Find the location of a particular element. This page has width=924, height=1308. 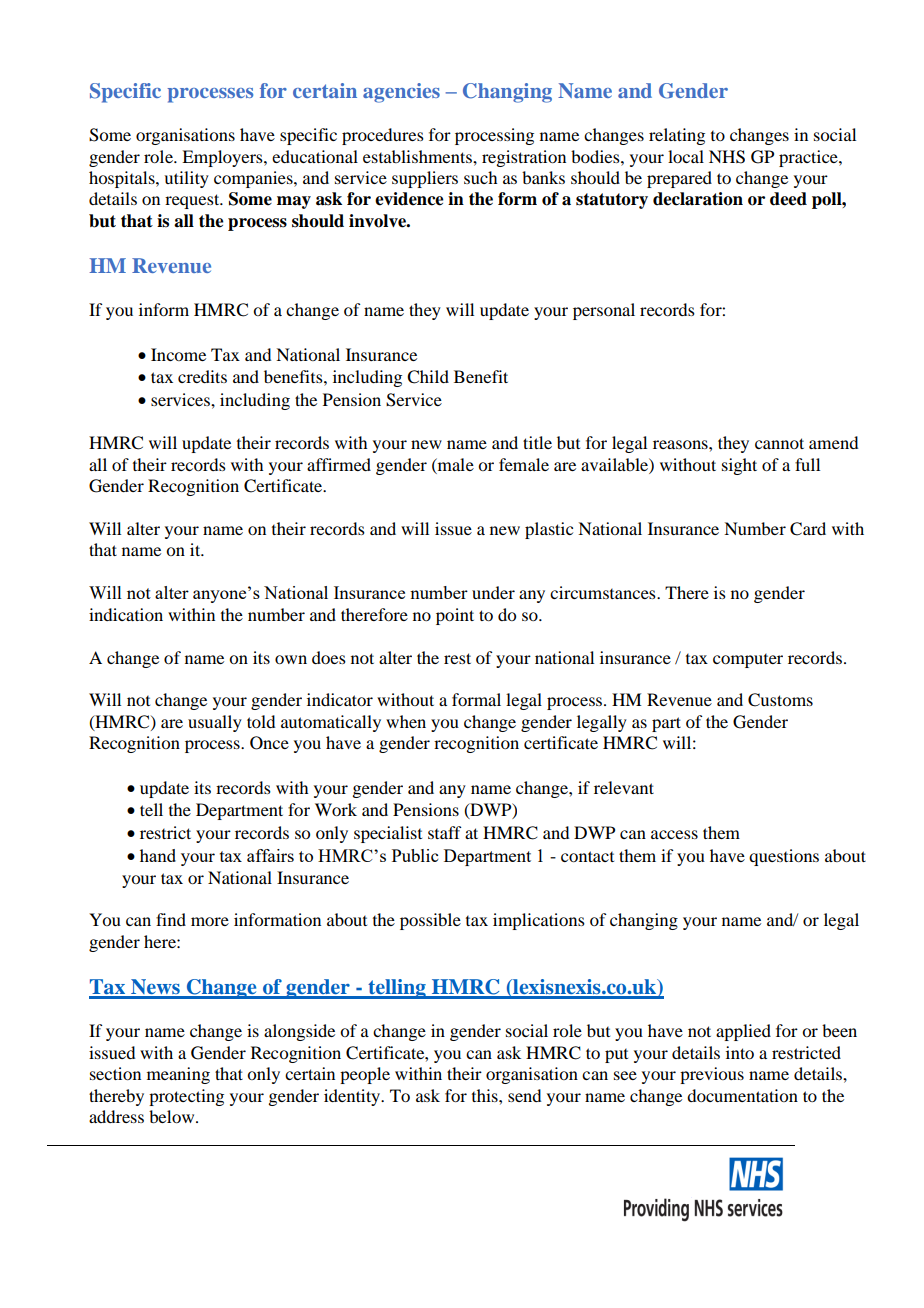

indication is located at coordinates (126, 614).
